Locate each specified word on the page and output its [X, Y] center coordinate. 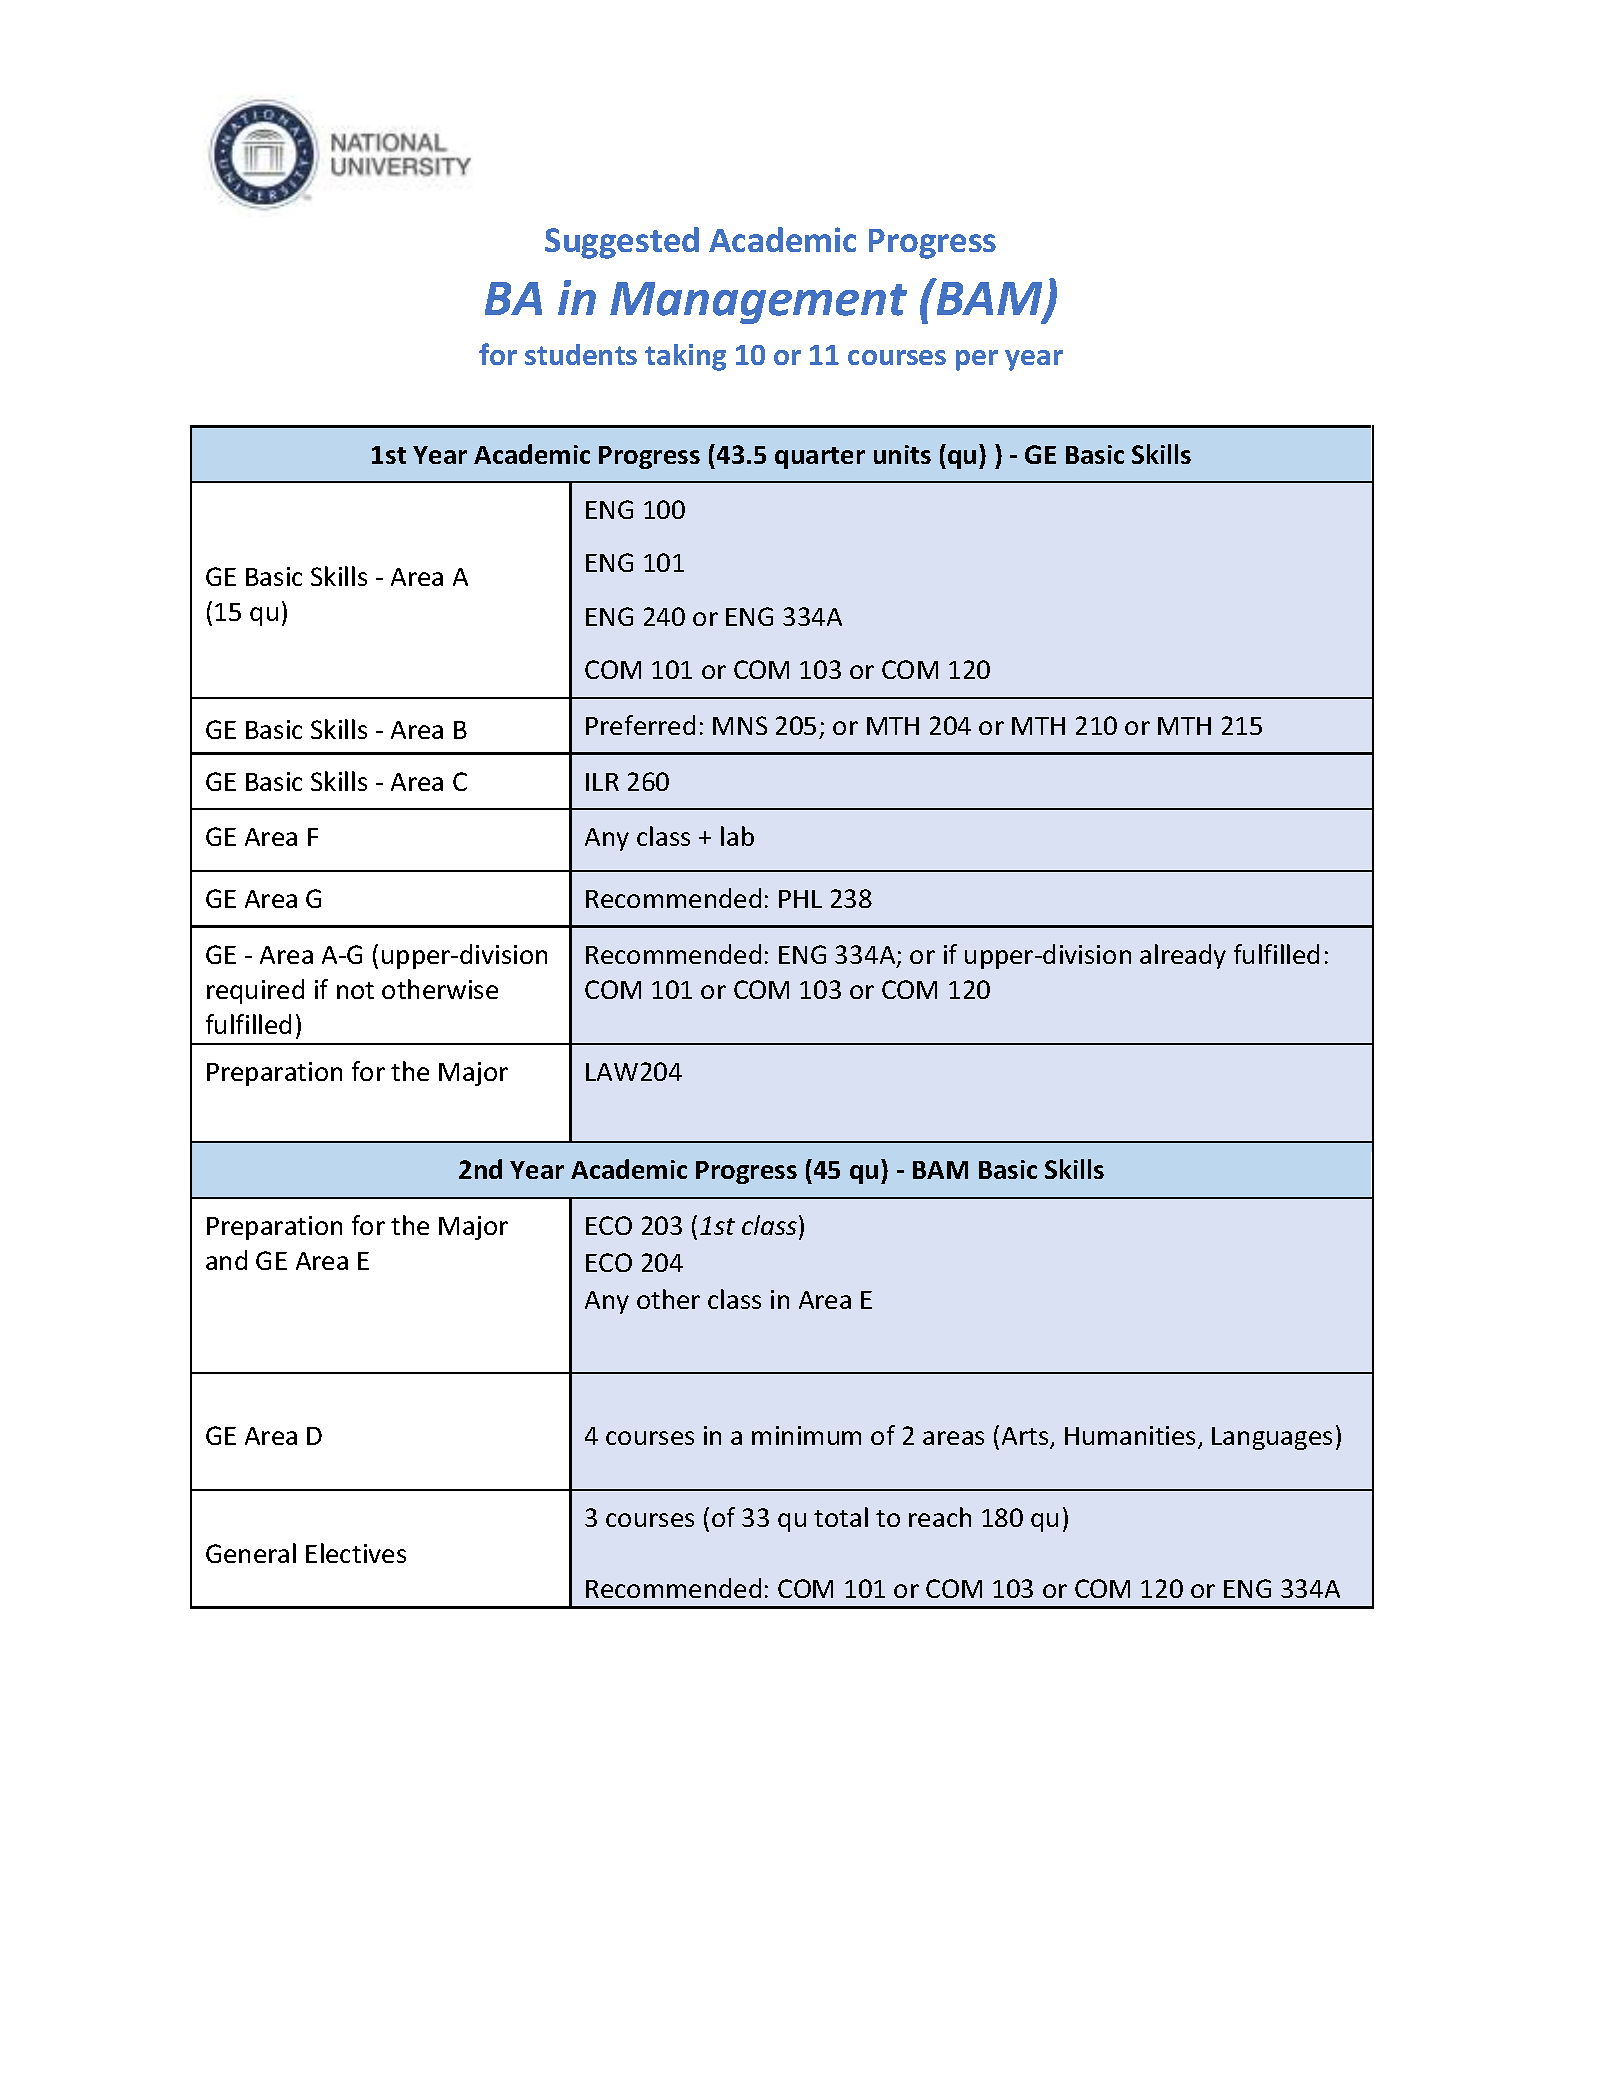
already [1183, 956]
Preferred [640, 725]
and [226, 1260]
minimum [806, 1435]
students [581, 354]
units [902, 454]
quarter [820, 458]
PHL [800, 899]
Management [758, 303]
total [841, 1517]
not [355, 990]
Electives [356, 1553]
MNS [740, 725]
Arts [1026, 1438]
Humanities [1132, 1437]
